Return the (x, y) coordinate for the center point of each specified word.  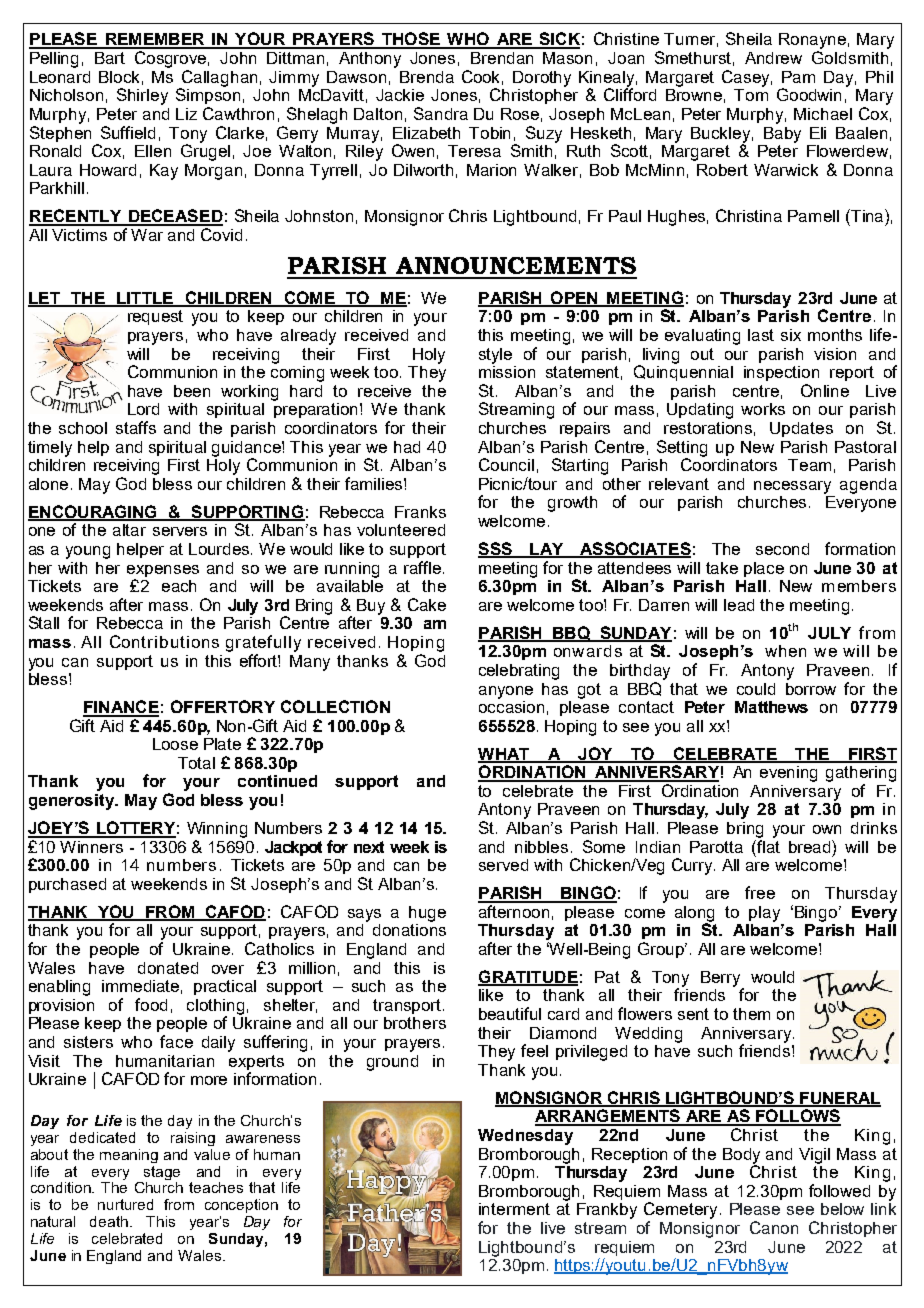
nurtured (125, 1204)
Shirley (142, 96)
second (782, 549)
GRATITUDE (528, 977)
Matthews (771, 707)
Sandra (441, 113)
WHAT (505, 755)
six (791, 335)
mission (507, 370)
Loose (175, 744)
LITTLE (145, 299)
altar (129, 530)
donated (168, 968)
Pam (798, 77)
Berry (722, 980)
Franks (420, 512)
